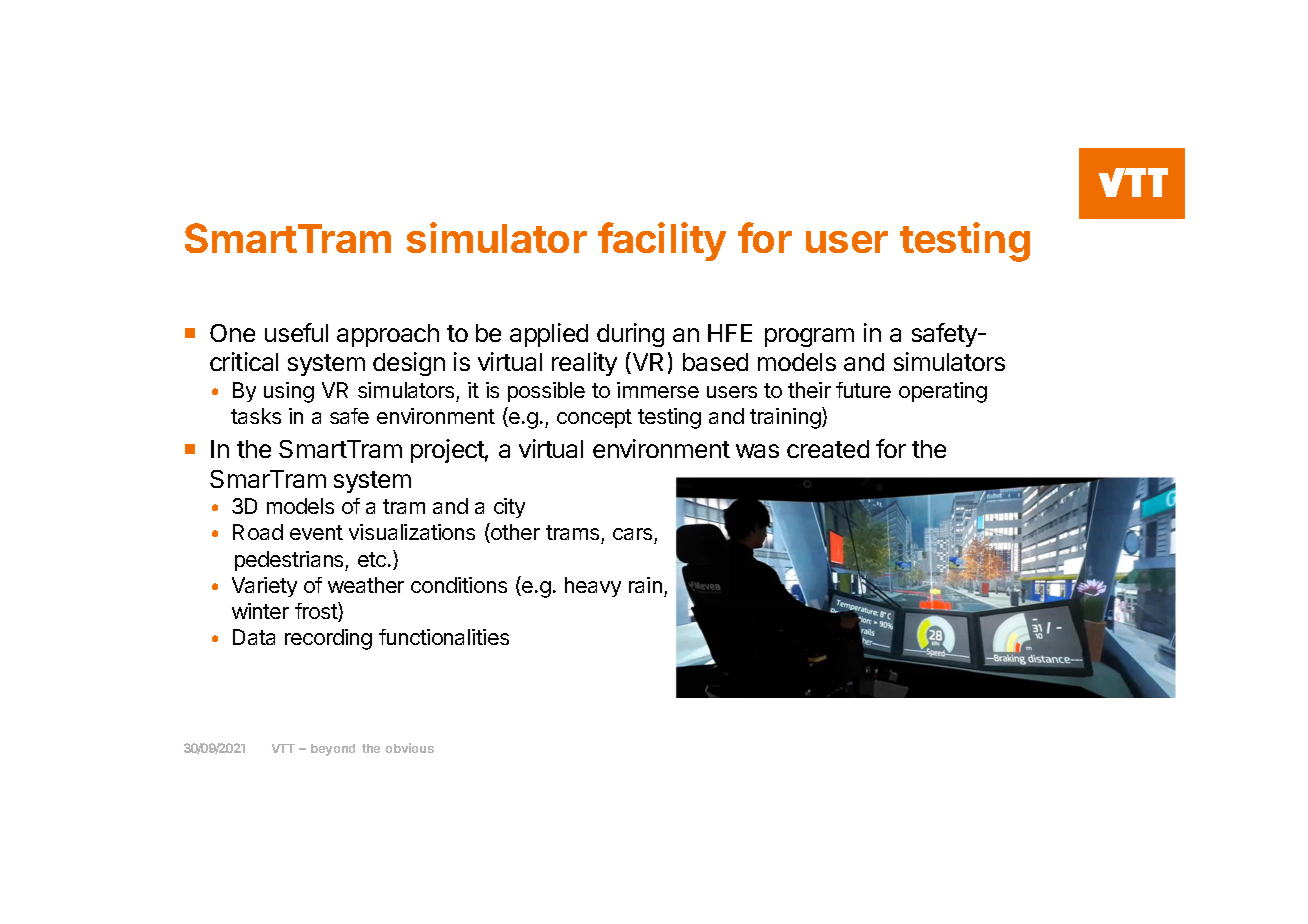 This document has width=1308, height=924. I want to click on reality, so click(584, 364).
